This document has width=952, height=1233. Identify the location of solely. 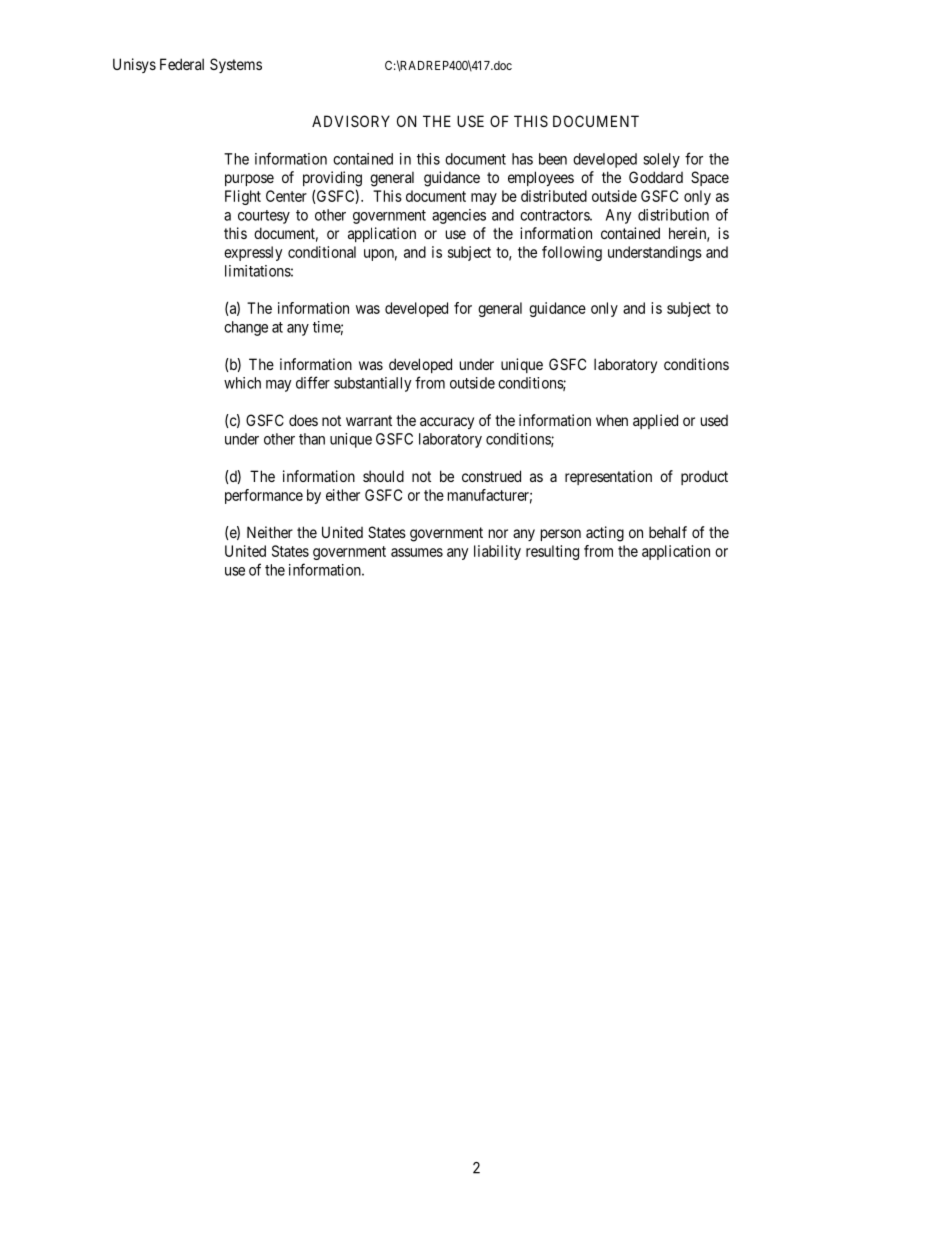
(661, 160).
